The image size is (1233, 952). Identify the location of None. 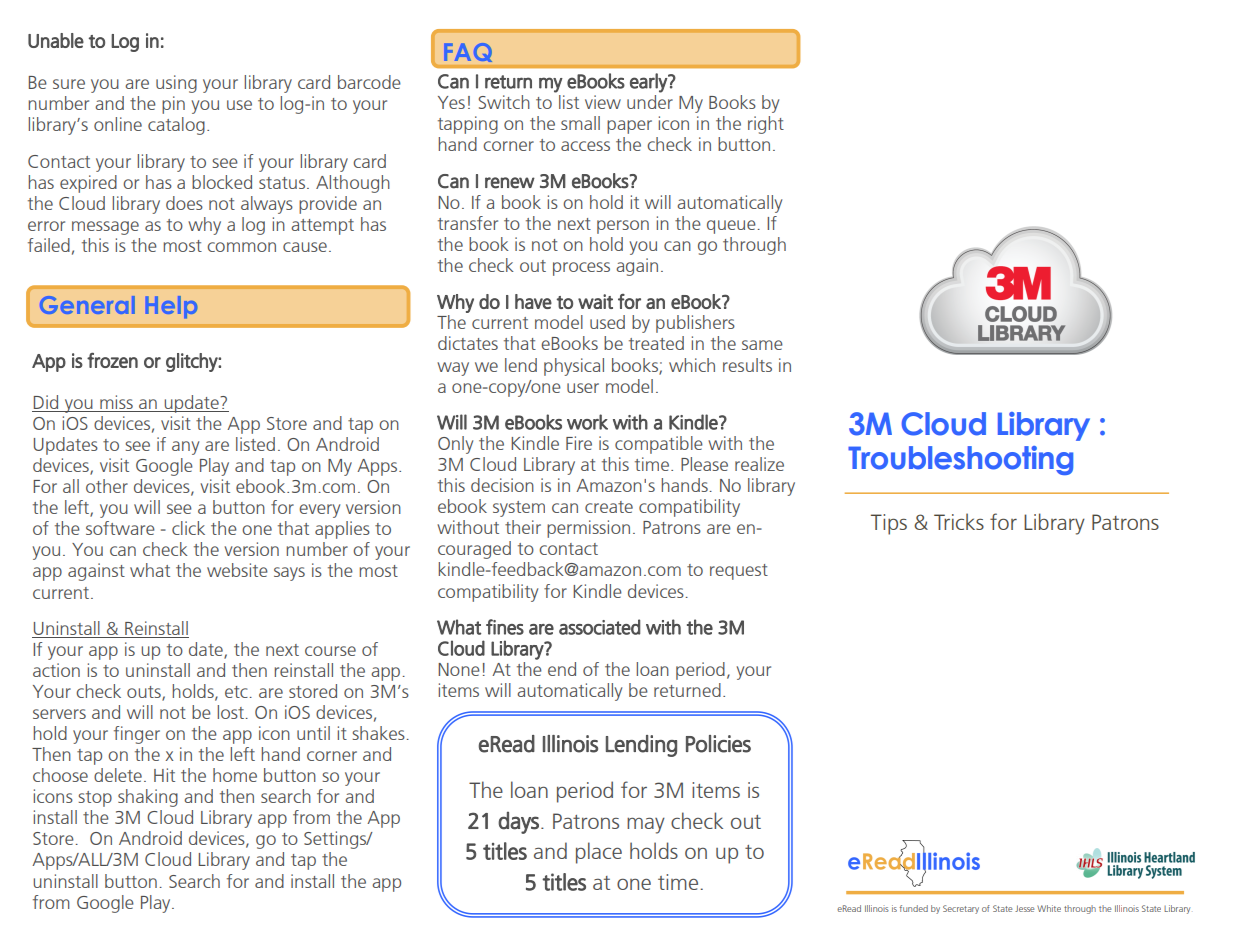
(459, 669).
